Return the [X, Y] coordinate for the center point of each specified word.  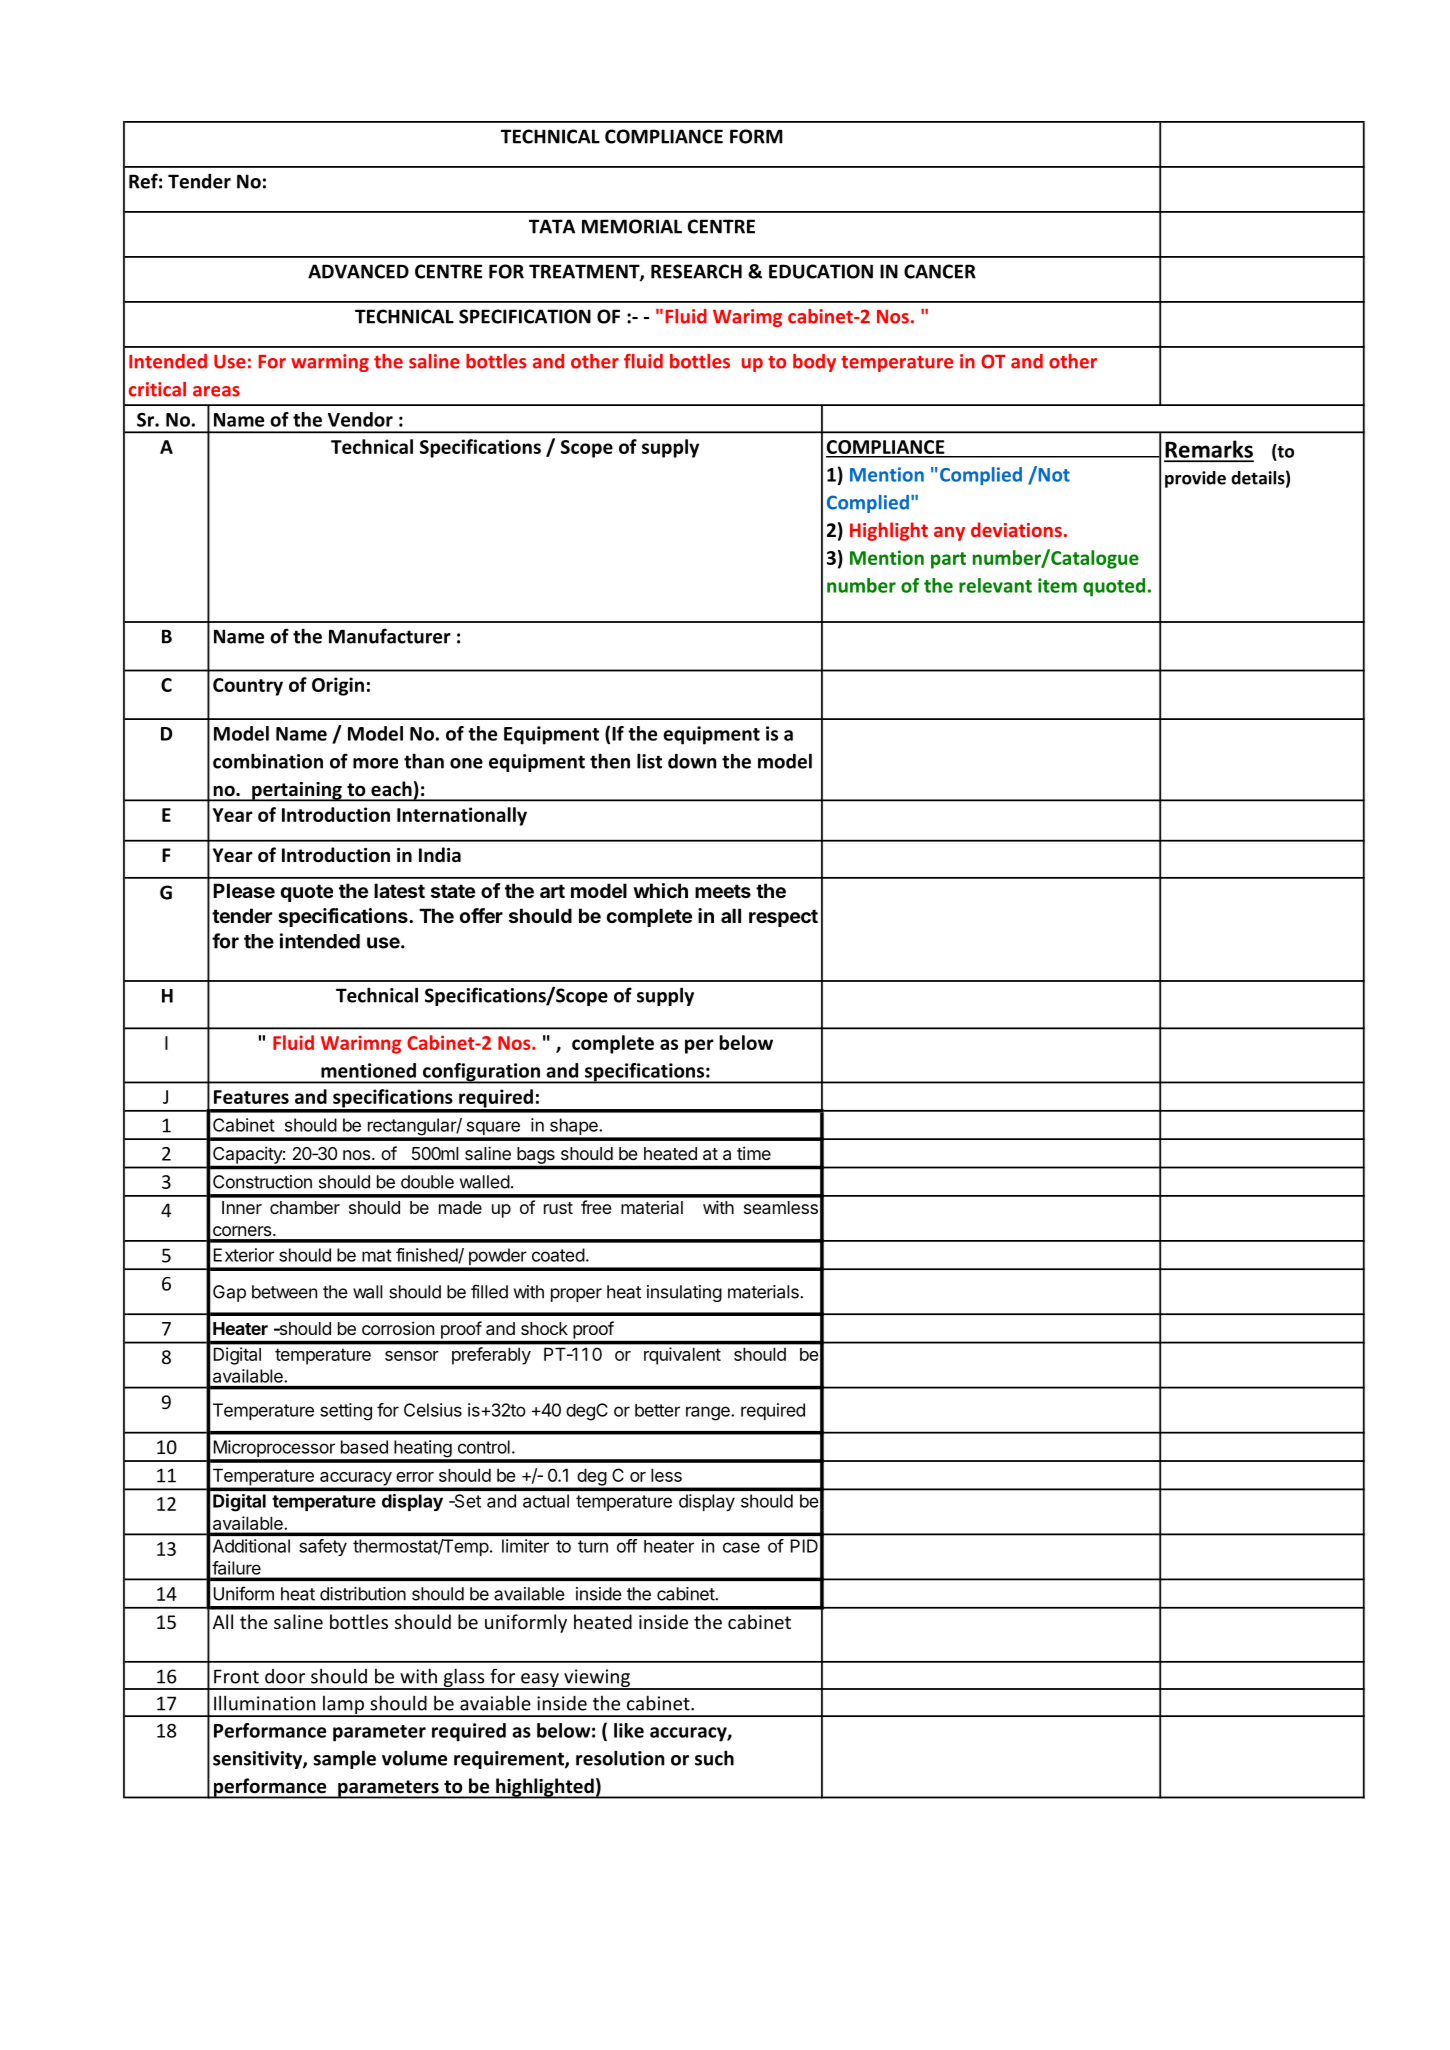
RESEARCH [696, 271]
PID [804, 1546]
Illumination [264, 1703]
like [629, 1730]
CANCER [940, 271]
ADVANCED [358, 271]
